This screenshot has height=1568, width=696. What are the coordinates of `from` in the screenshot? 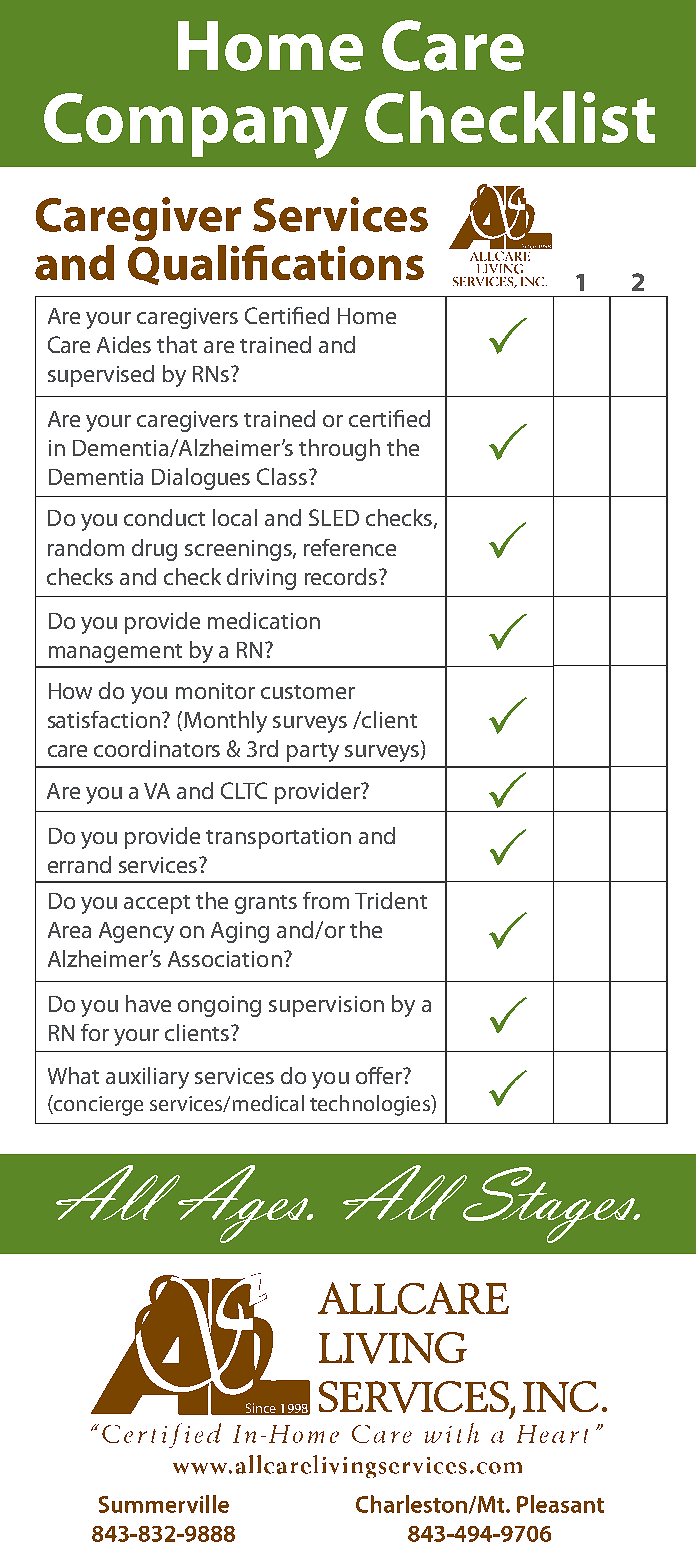 It's located at (326, 900).
